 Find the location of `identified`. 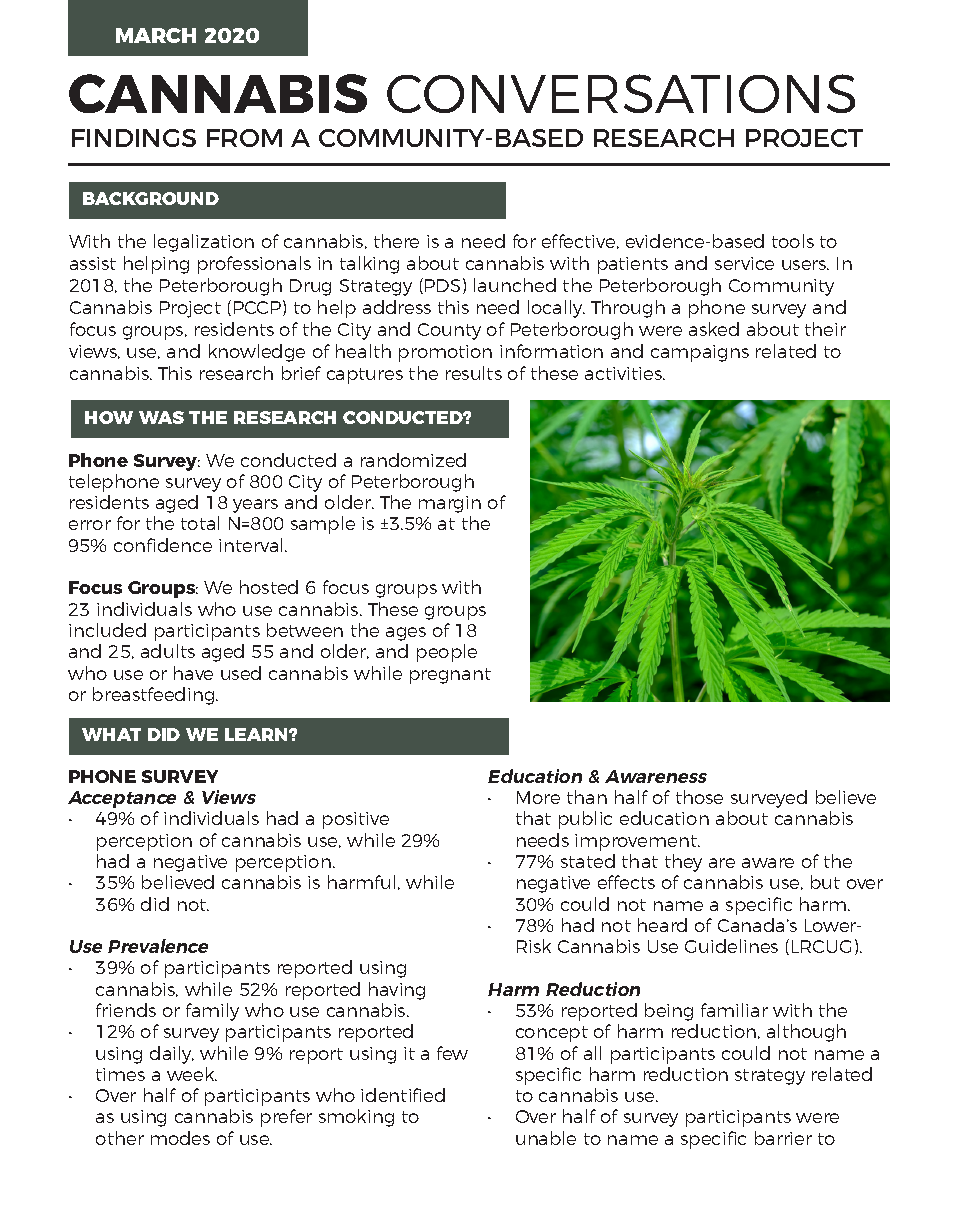

identified is located at coordinates (403, 1095).
